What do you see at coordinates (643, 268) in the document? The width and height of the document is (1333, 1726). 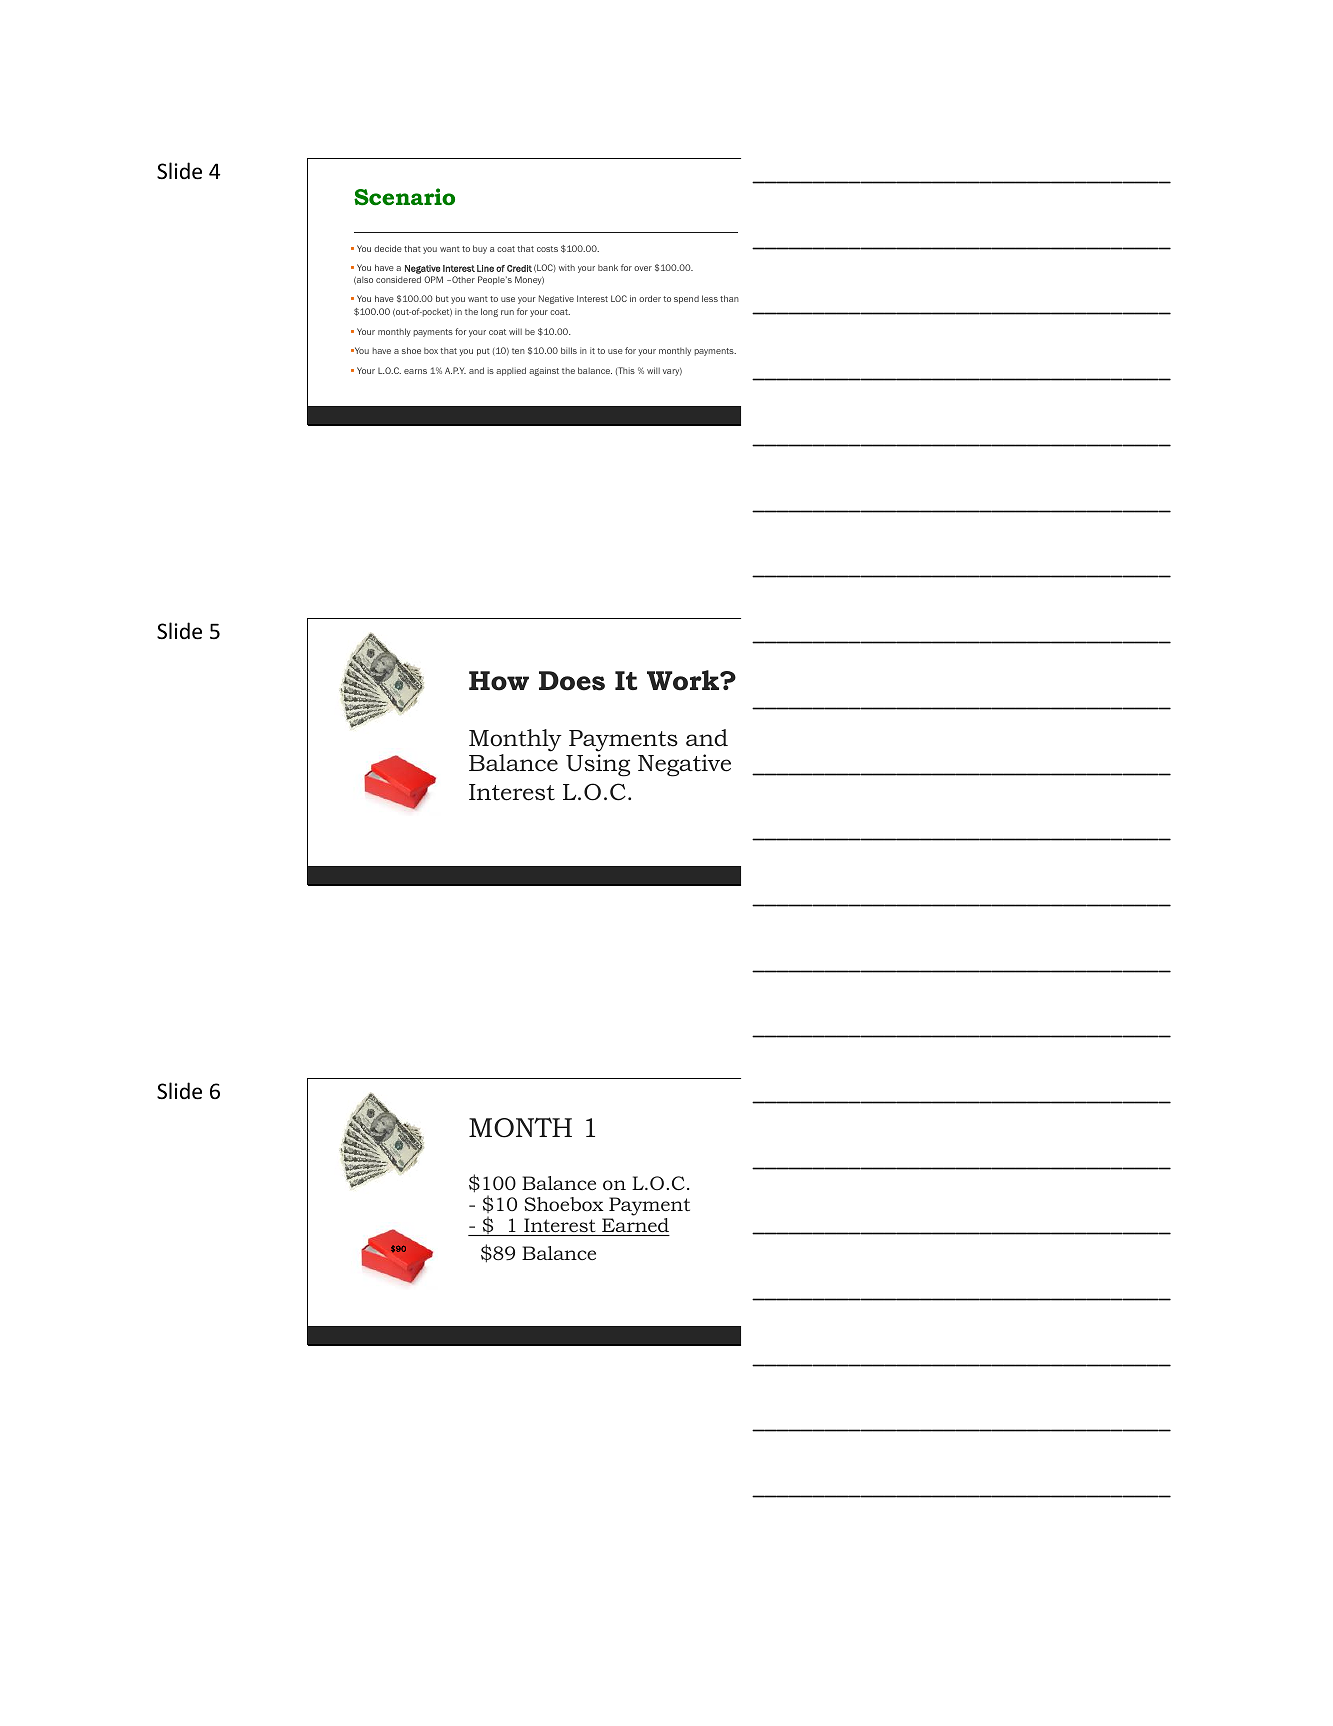 I see `over` at bounding box center [643, 268].
